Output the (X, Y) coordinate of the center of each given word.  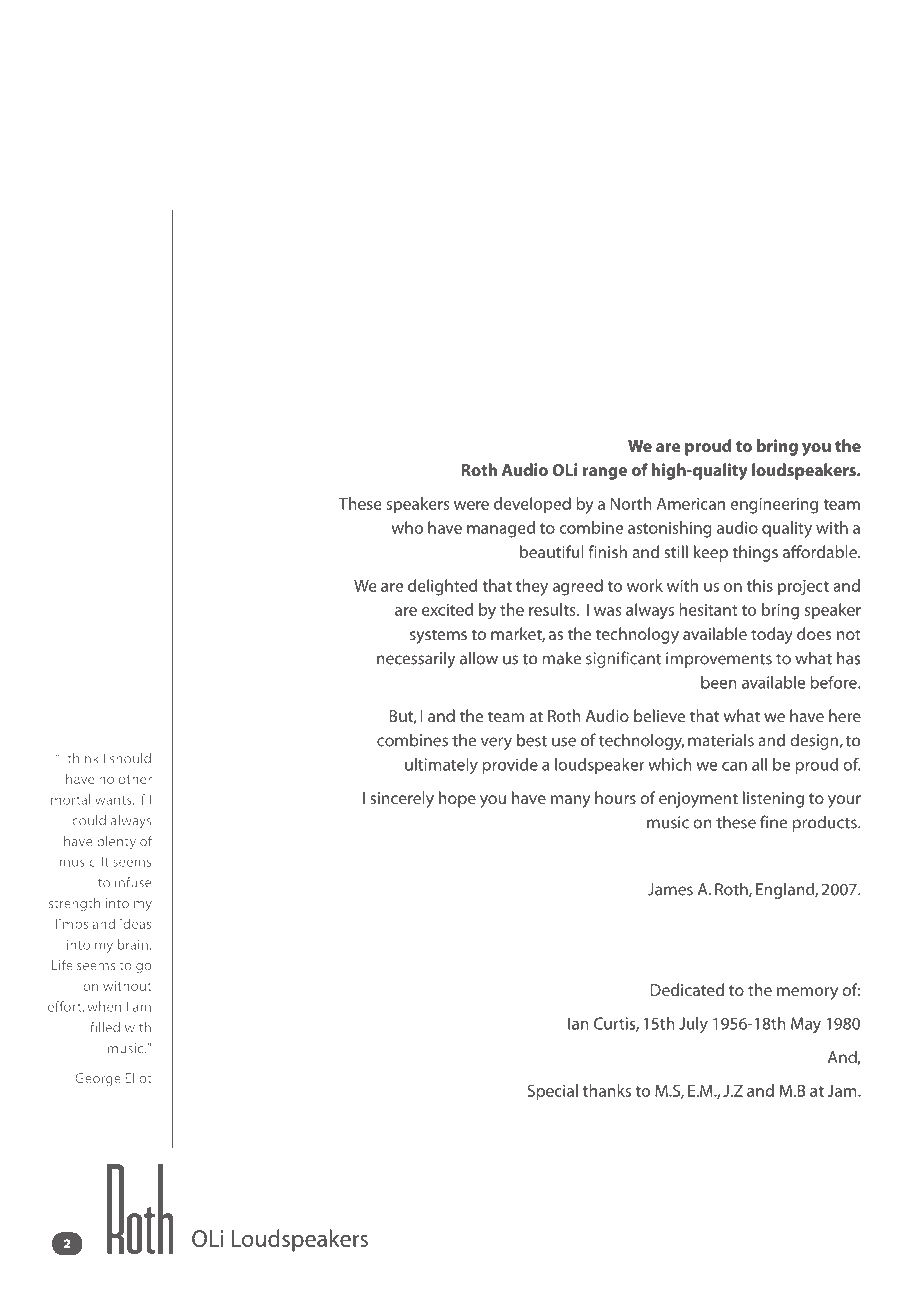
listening (773, 799)
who (407, 527)
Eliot (138, 1077)
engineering (774, 505)
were (471, 505)
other (135, 778)
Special (552, 1092)
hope (457, 799)
